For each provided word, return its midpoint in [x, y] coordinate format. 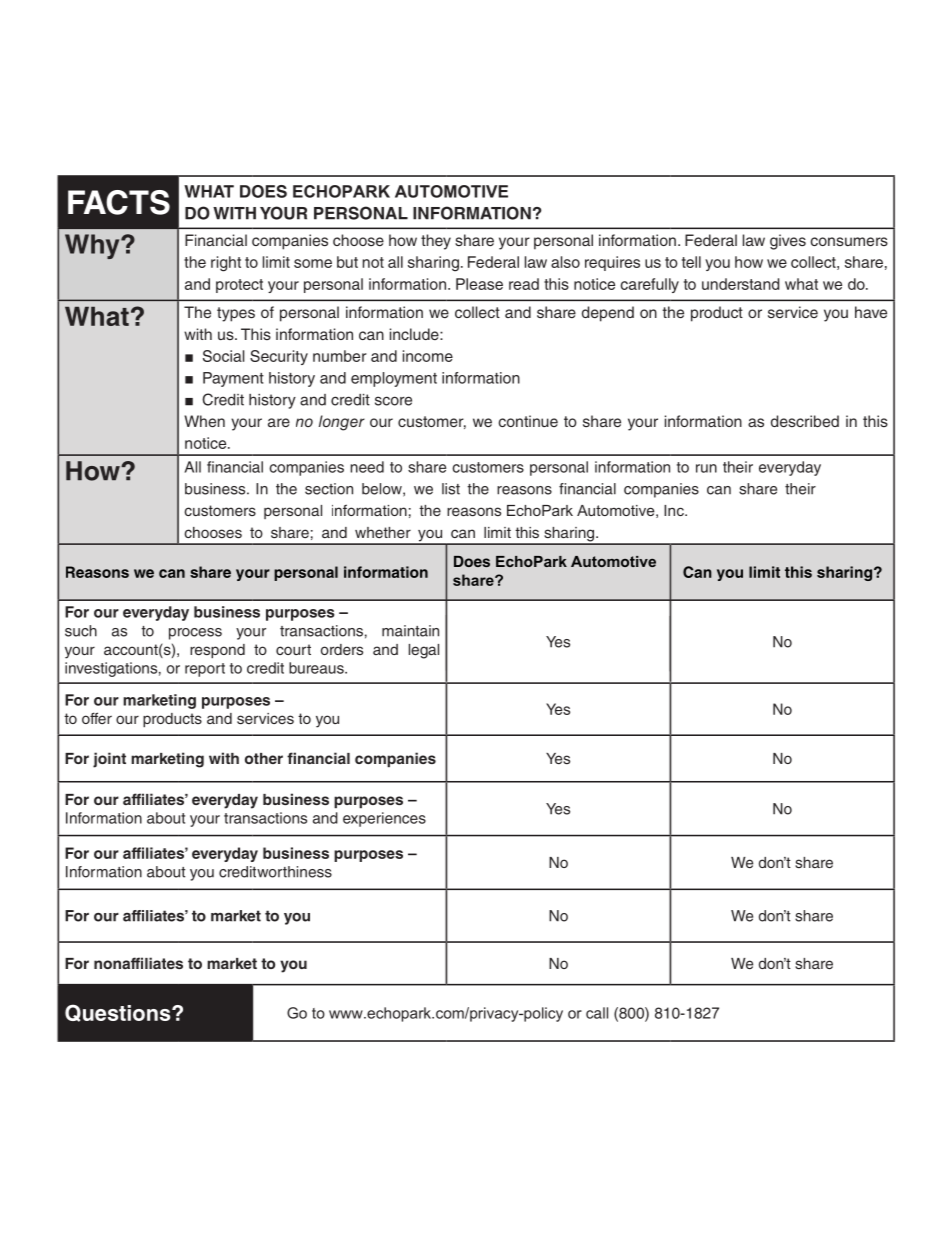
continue [528, 421]
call [597, 1013]
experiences [384, 819]
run [706, 468]
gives [788, 242]
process [195, 634]
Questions [119, 1013]
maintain [410, 631]
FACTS [119, 202]
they [436, 242]
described [805, 421]
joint [109, 760]
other [264, 758]
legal [424, 651]
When [204, 421]
